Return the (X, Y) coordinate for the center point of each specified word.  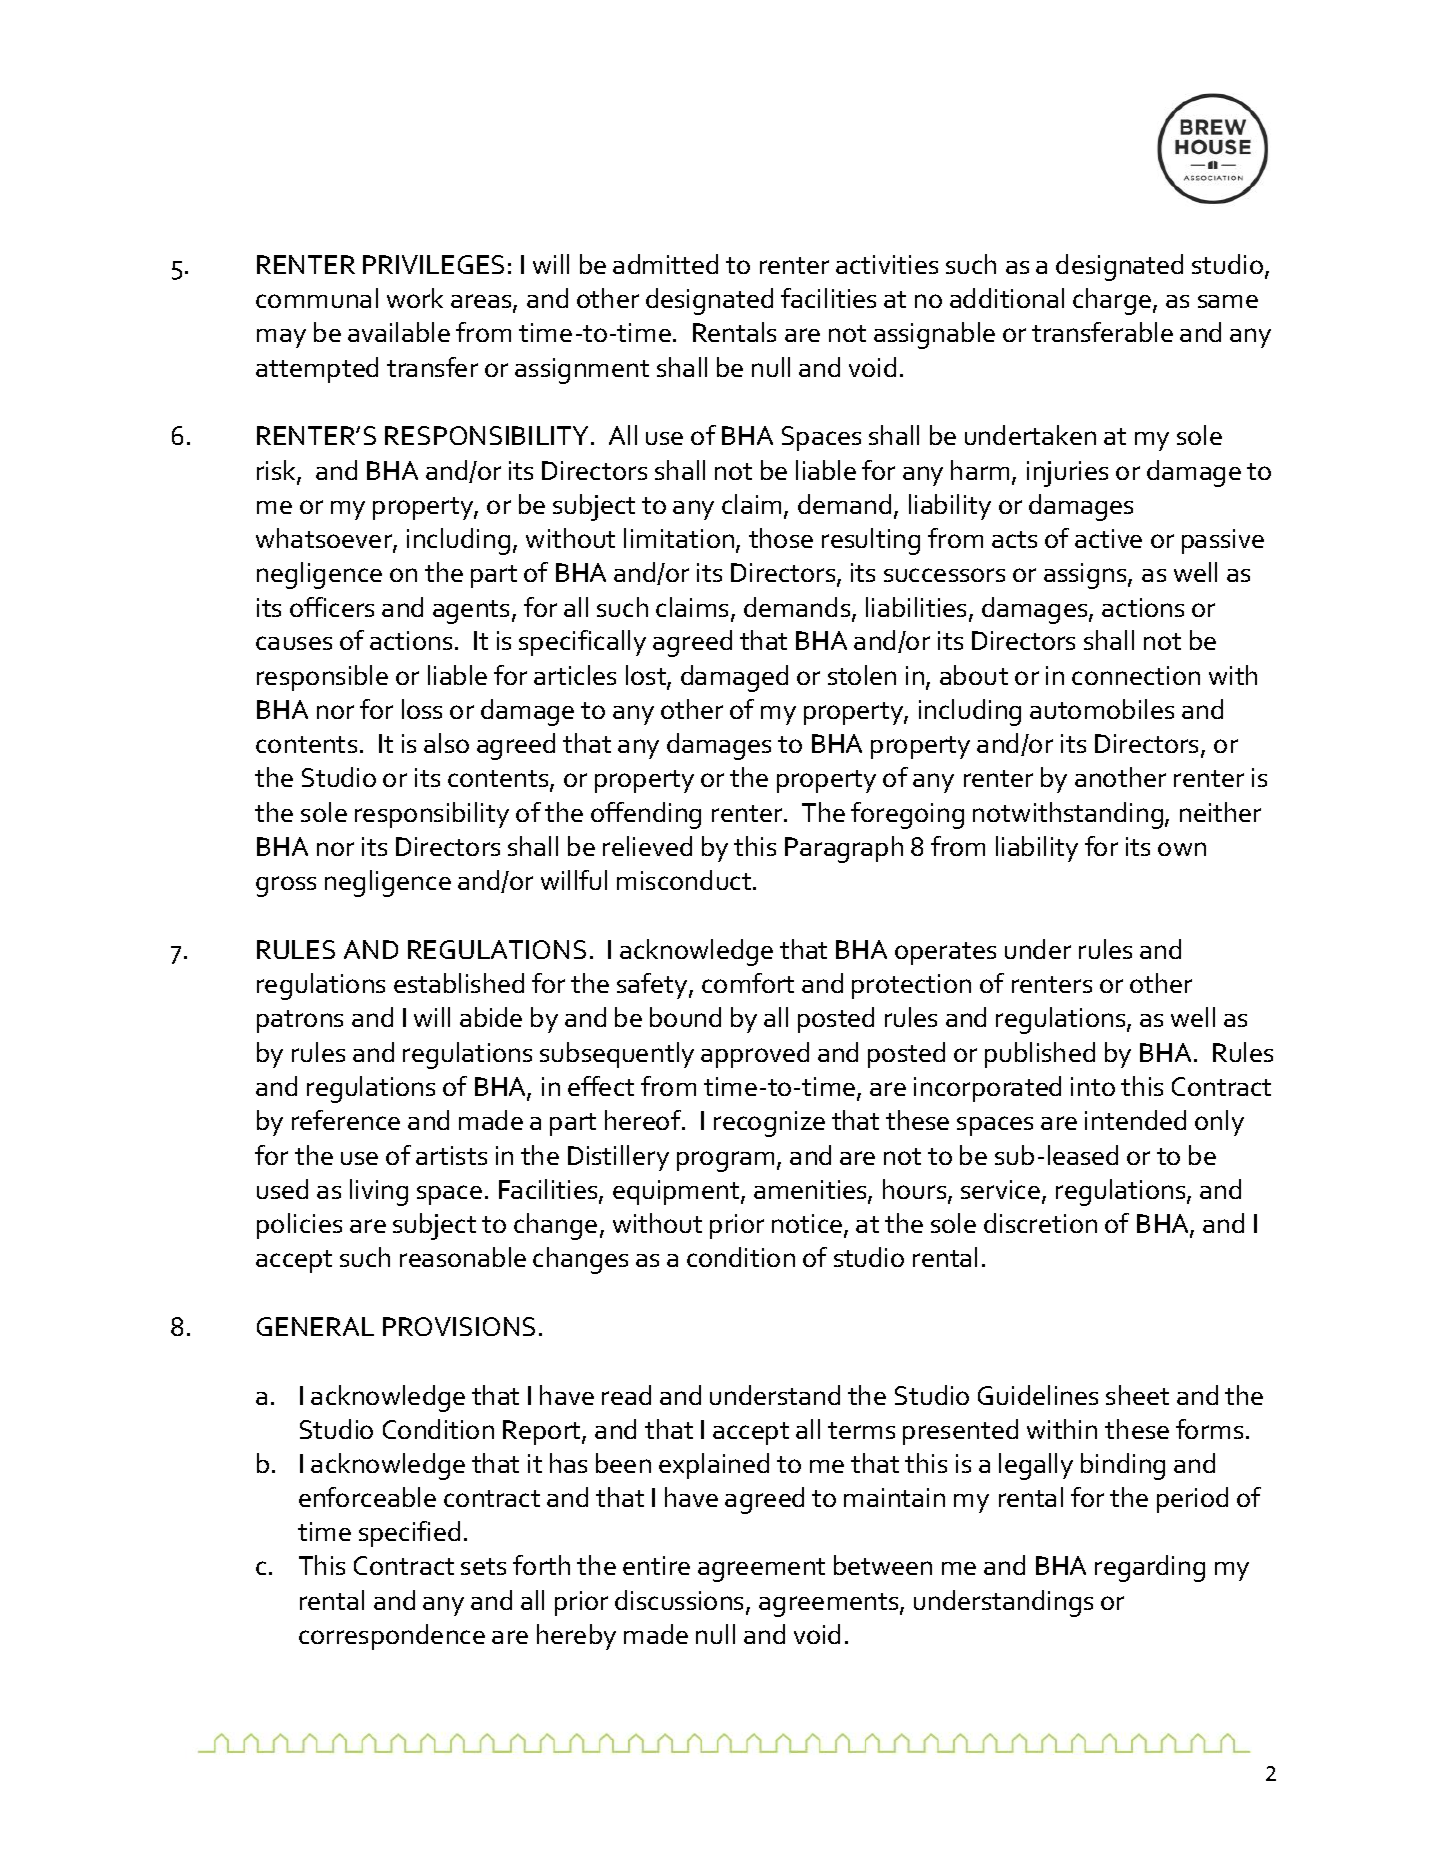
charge (1113, 301)
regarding (1150, 1568)
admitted (665, 264)
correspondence (392, 1637)
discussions (681, 1601)
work (415, 298)
